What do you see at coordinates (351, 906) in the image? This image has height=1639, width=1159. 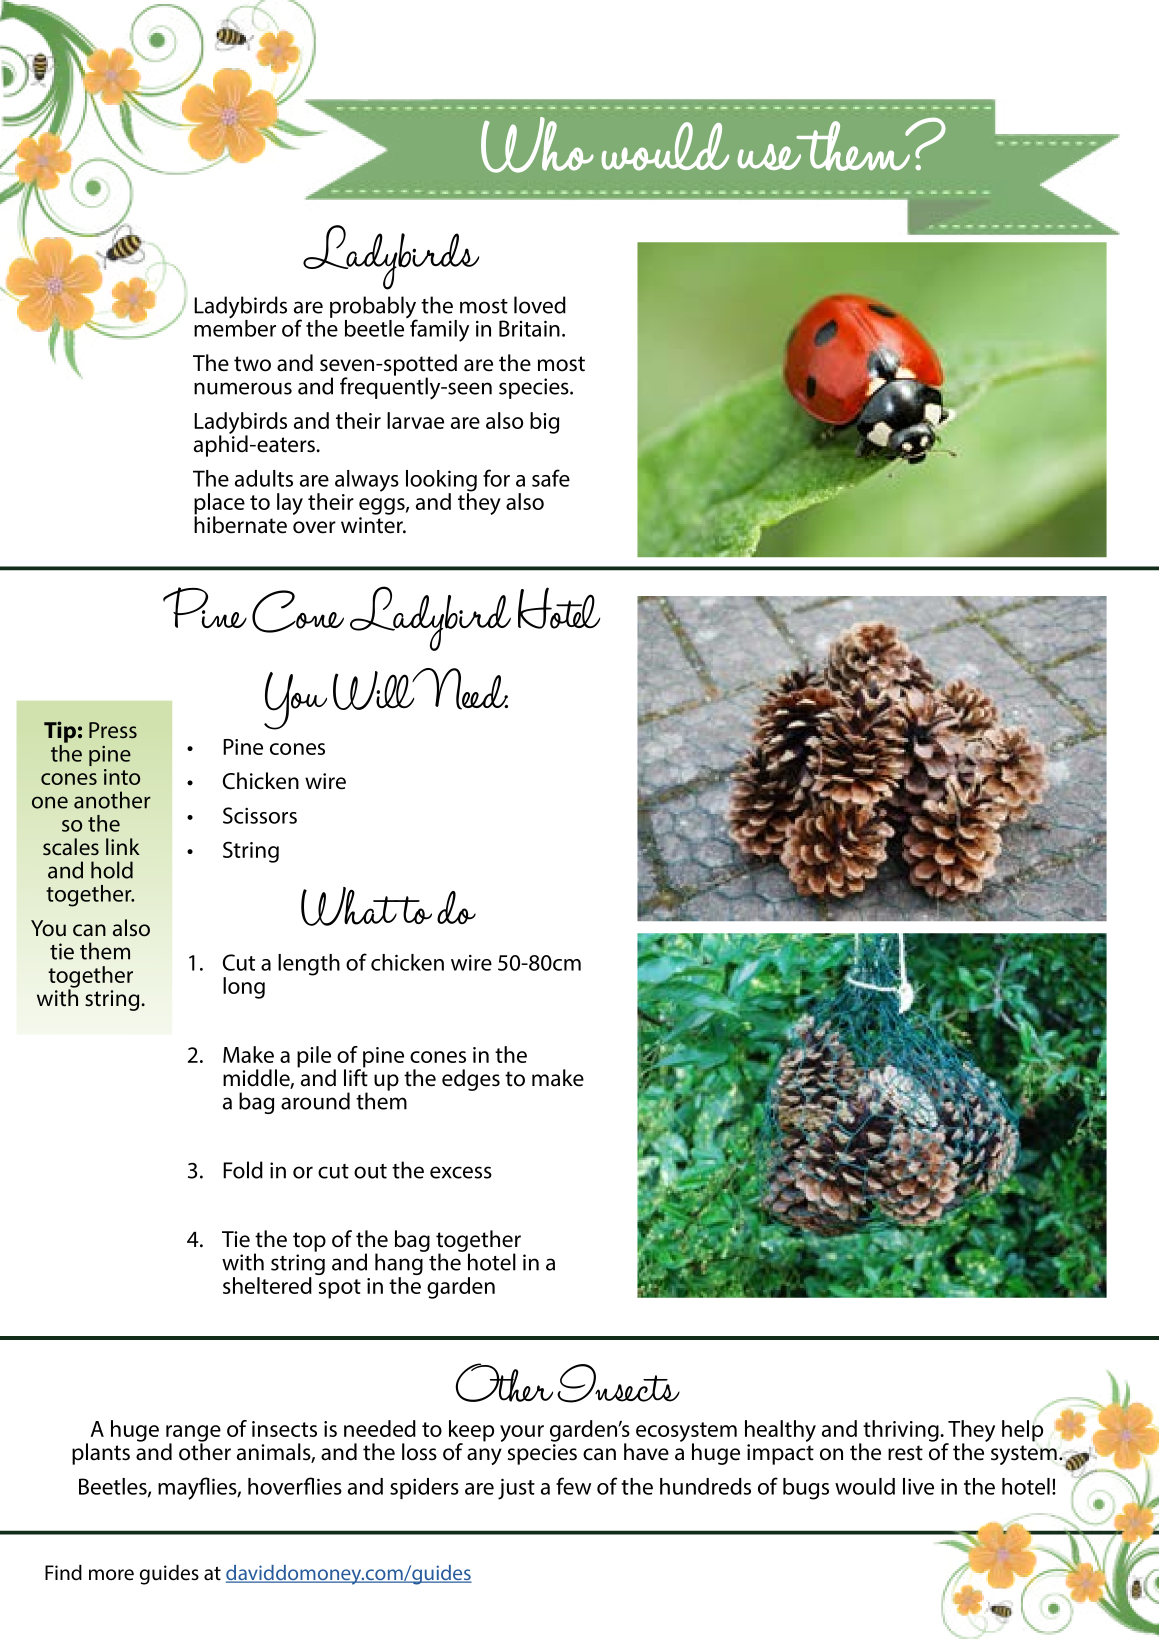 I see `What` at bounding box center [351, 906].
